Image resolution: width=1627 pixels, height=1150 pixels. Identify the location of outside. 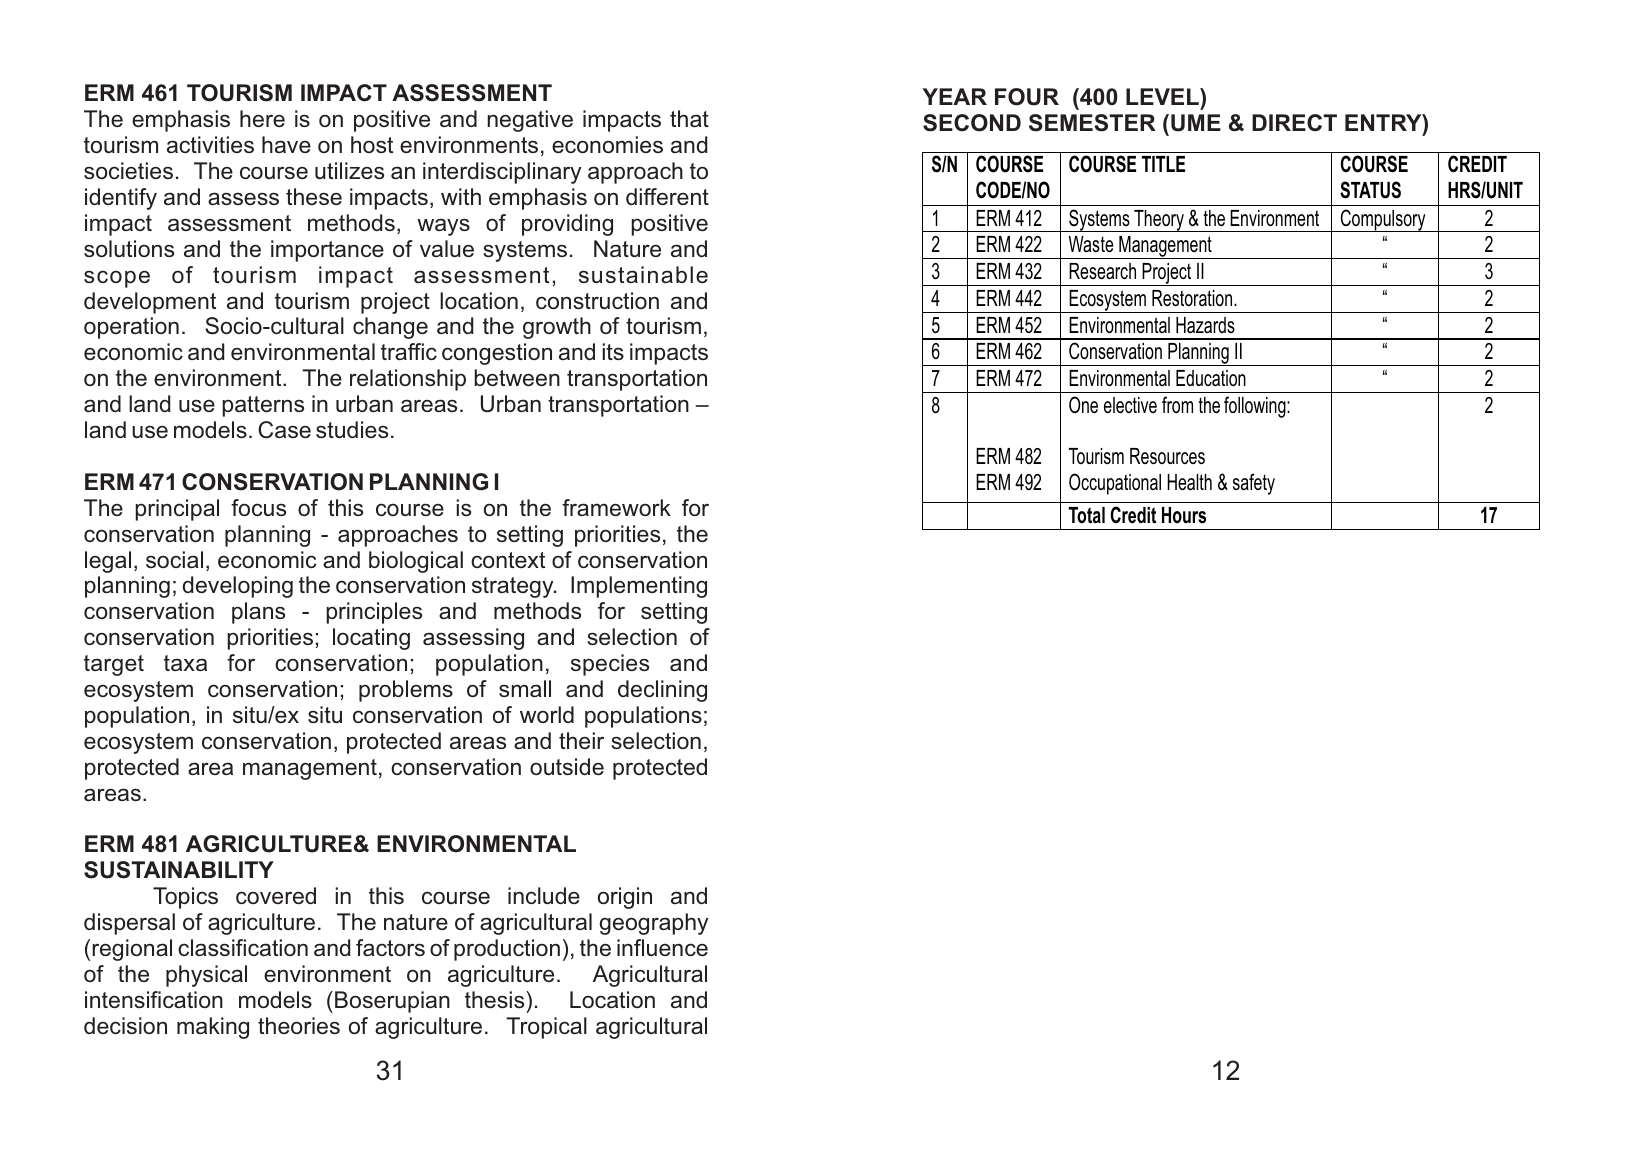
(567, 766).
